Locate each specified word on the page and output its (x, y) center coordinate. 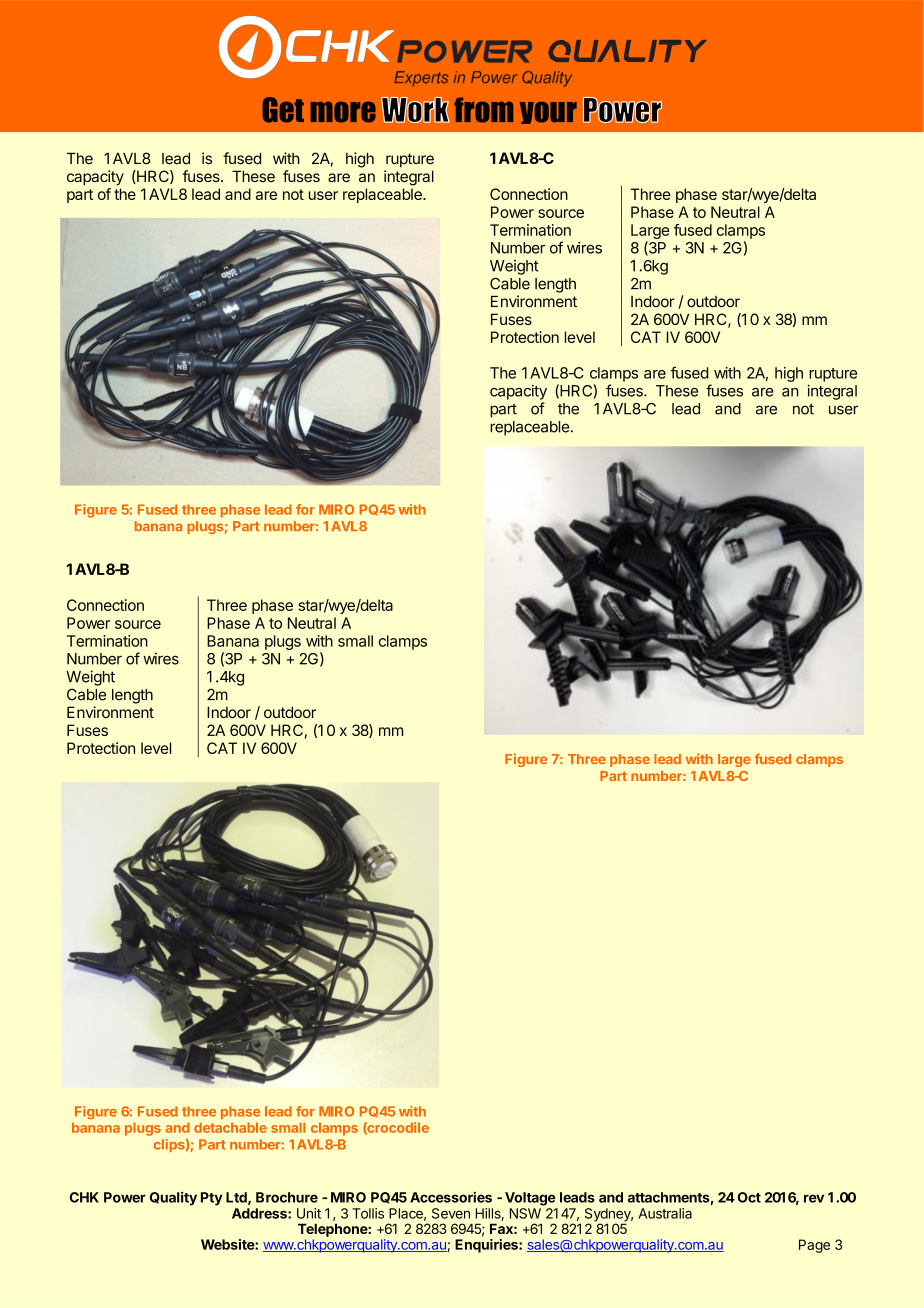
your (548, 112)
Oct (749, 1197)
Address (260, 1213)
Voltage (530, 1199)
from (483, 110)
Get (283, 110)
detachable (230, 1127)
